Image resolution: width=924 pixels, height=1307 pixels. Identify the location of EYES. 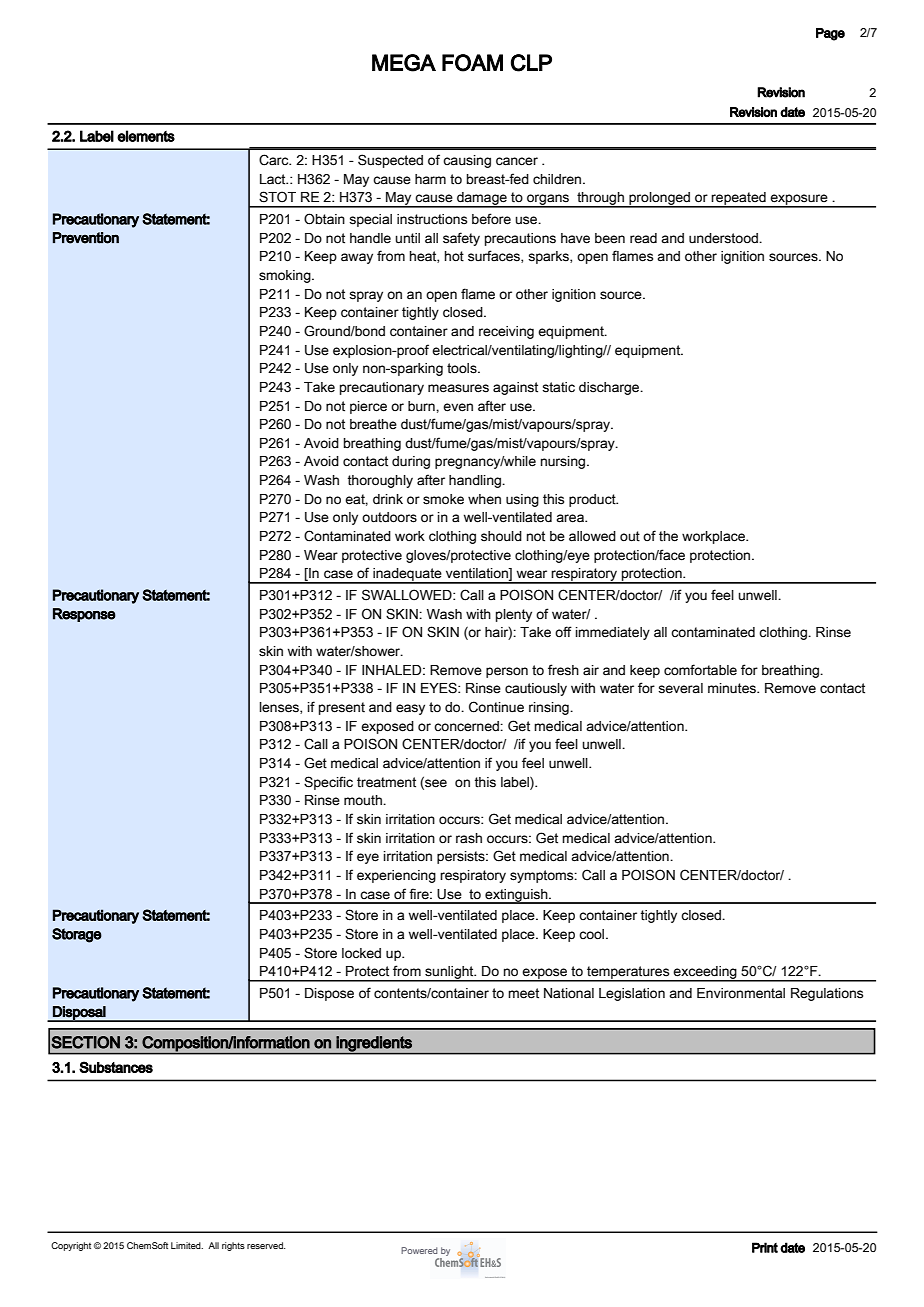
(440, 688).
